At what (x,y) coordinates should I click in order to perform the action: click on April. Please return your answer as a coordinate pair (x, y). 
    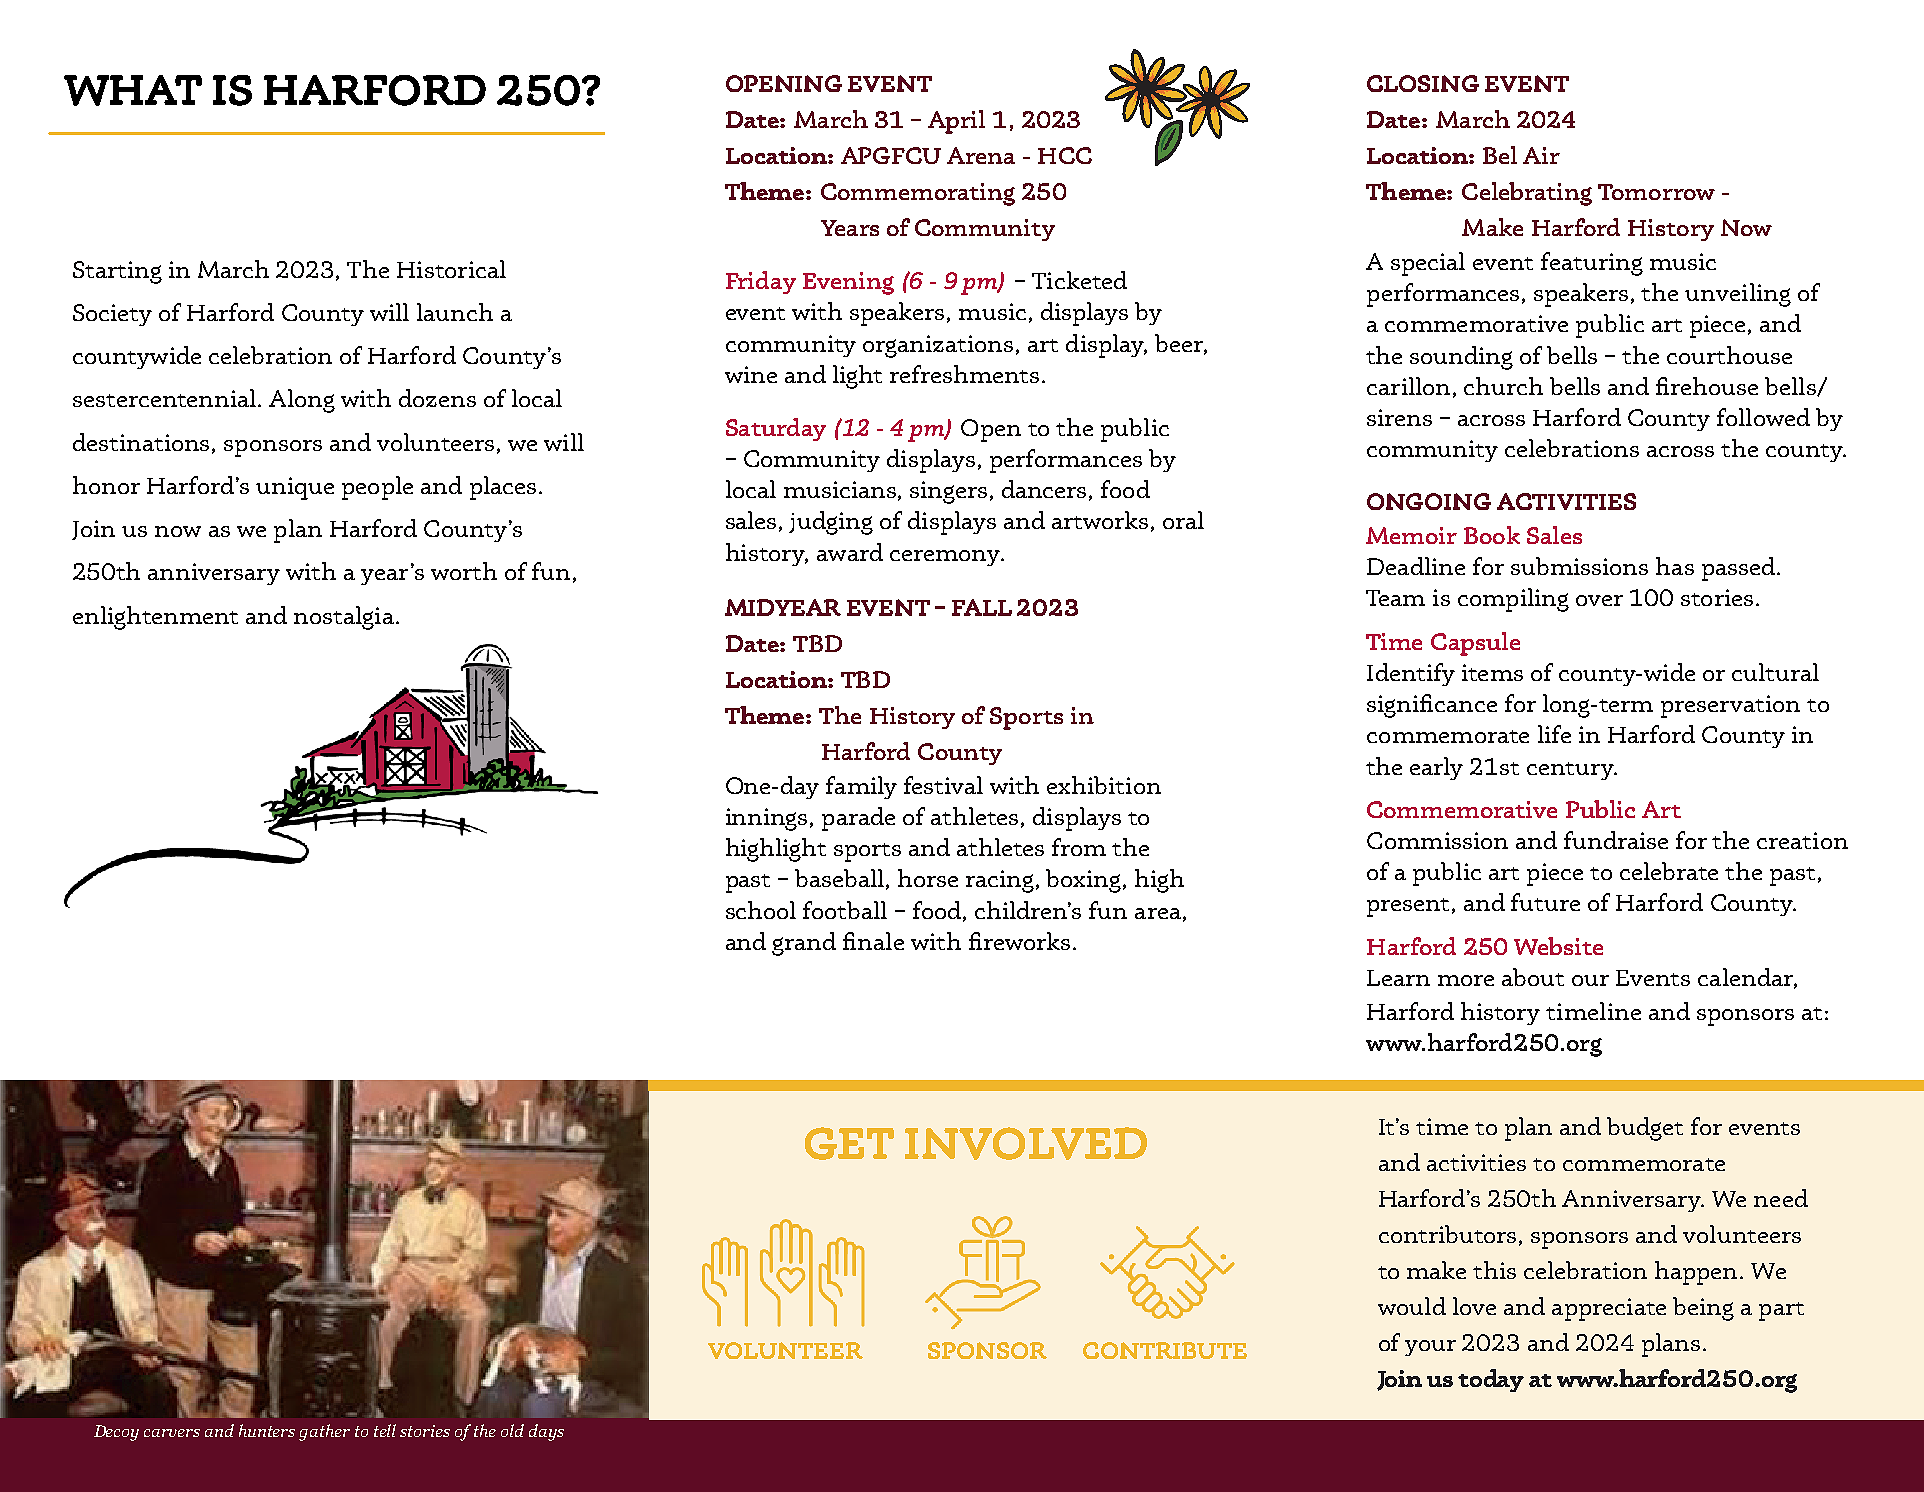
    Looking at the image, I should click on (956, 122).
